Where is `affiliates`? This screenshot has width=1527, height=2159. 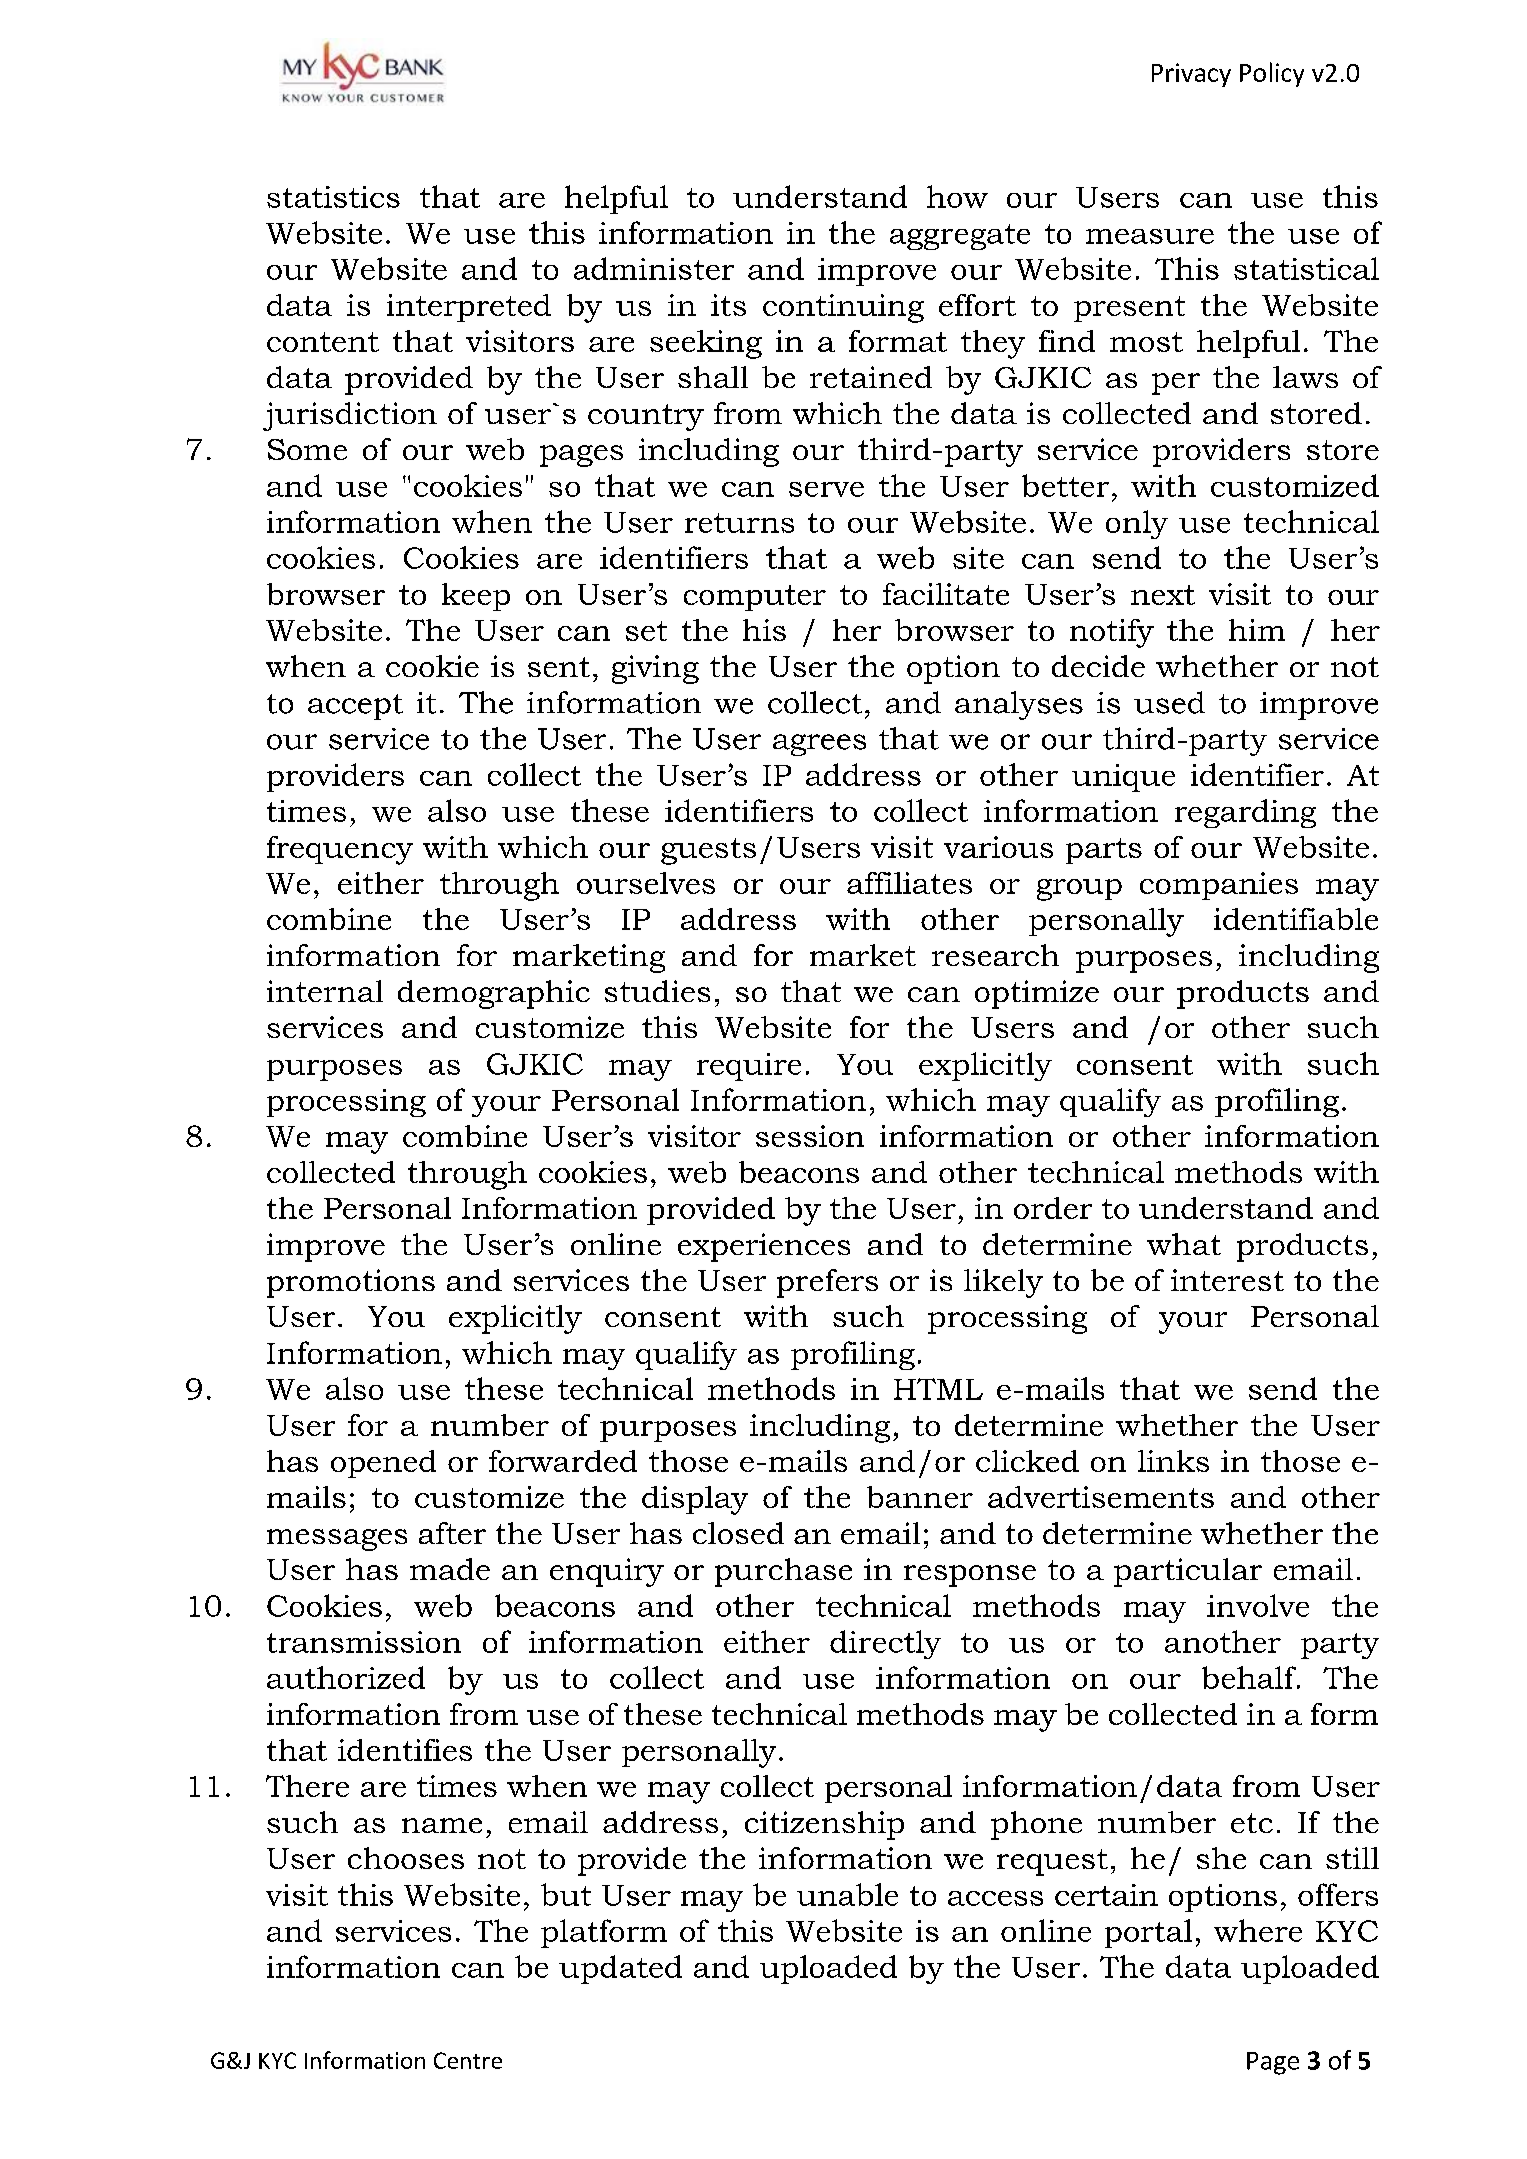 affiliates is located at coordinates (909, 883).
